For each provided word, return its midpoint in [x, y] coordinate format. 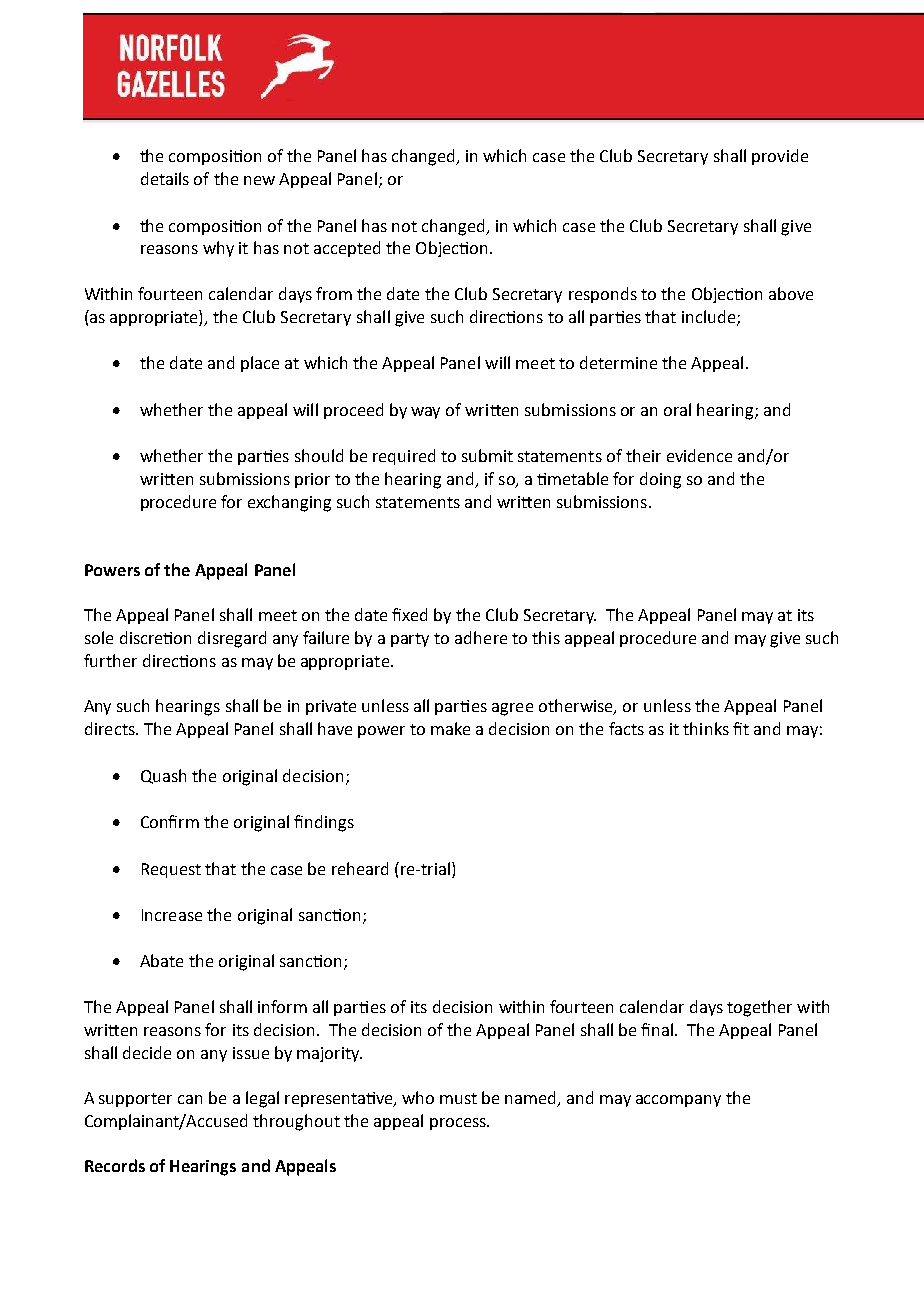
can [190, 1099]
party [410, 640]
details [165, 178]
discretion [155, 637]
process [459, 1124]
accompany [678, 1101]
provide [780, 157]
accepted [347, 249]
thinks [706, 728]
